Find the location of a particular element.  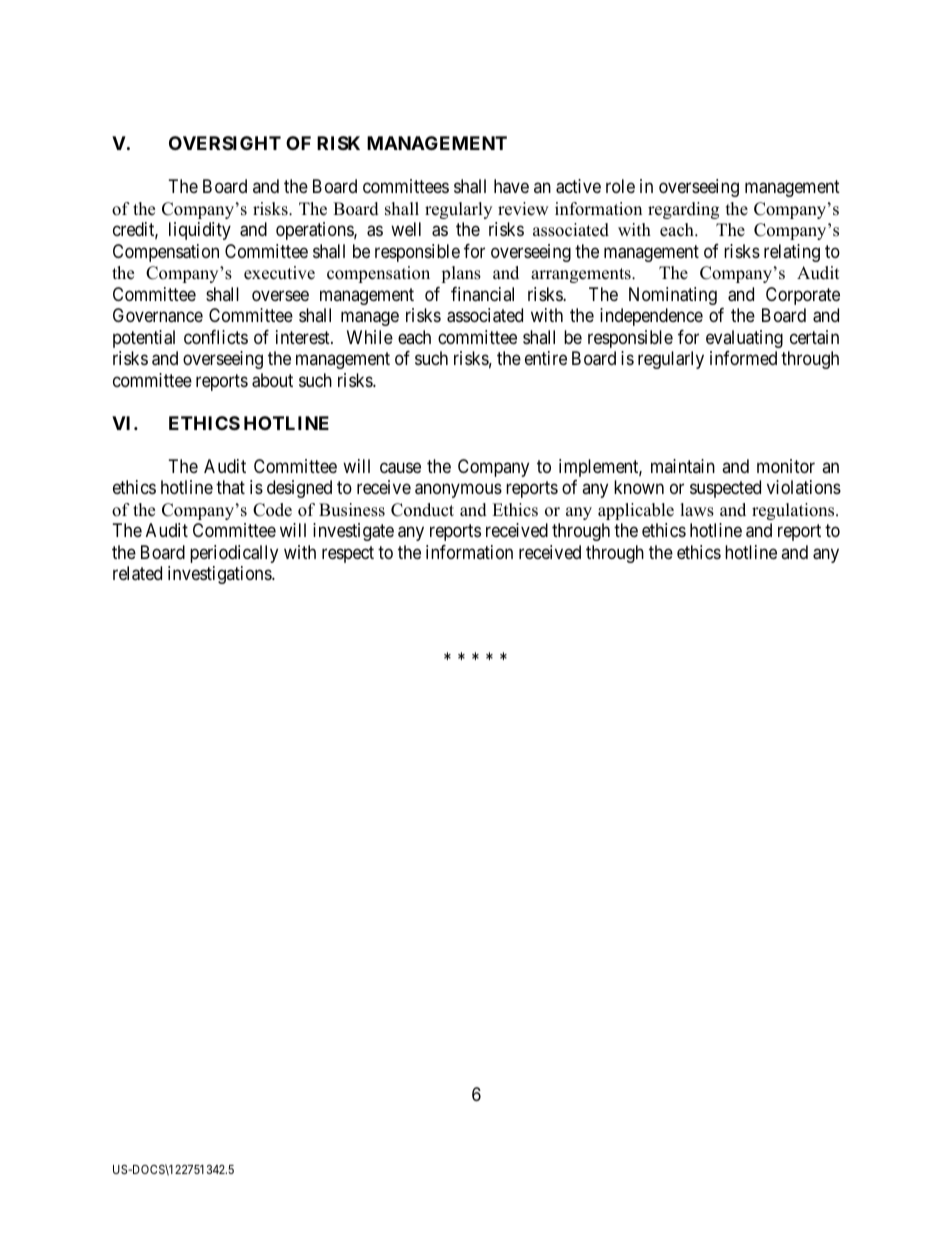

informed is located at coordinates (743, 358).
